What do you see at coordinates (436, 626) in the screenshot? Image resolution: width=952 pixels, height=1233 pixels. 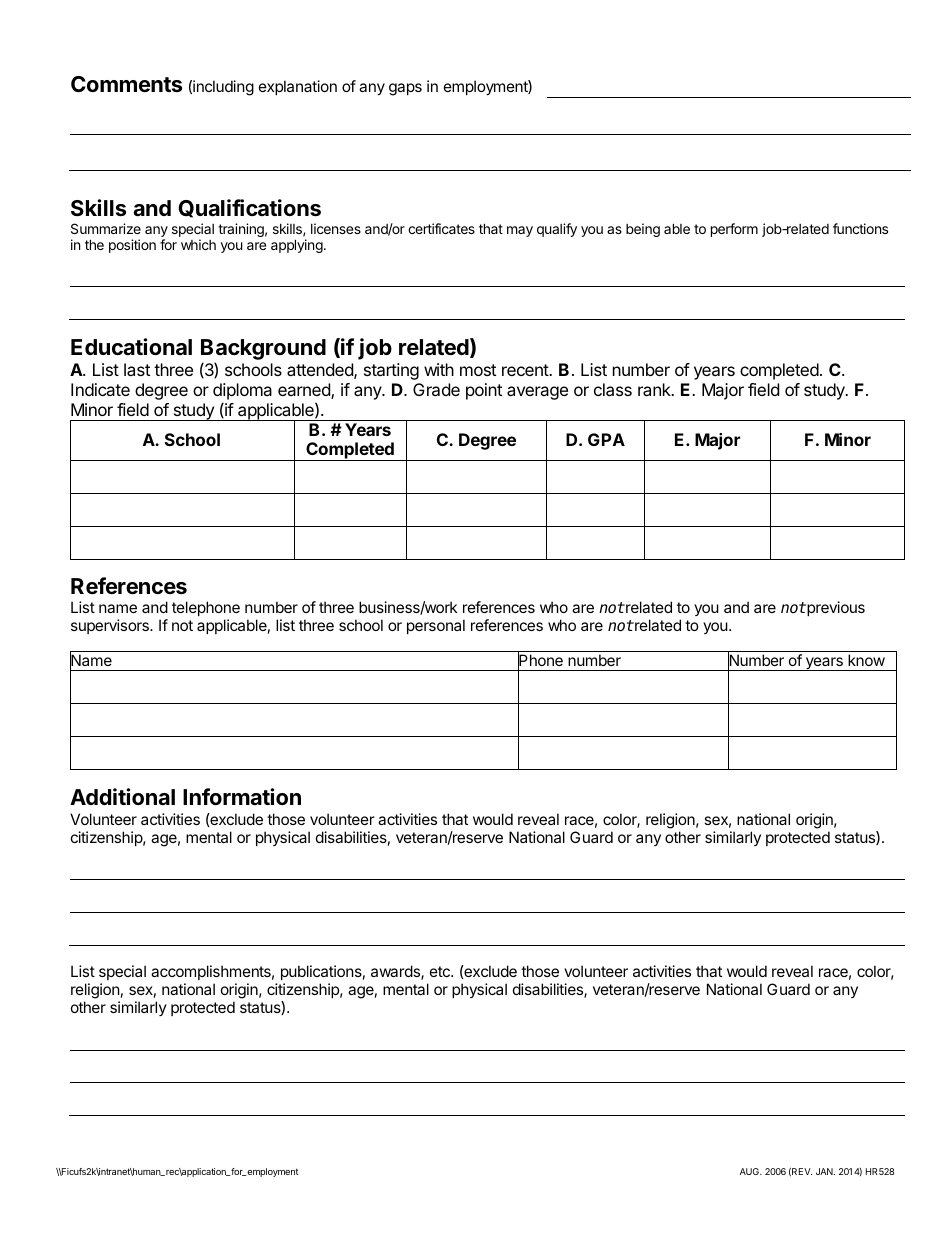 I see `personal` at bounding box center [436, 626].
